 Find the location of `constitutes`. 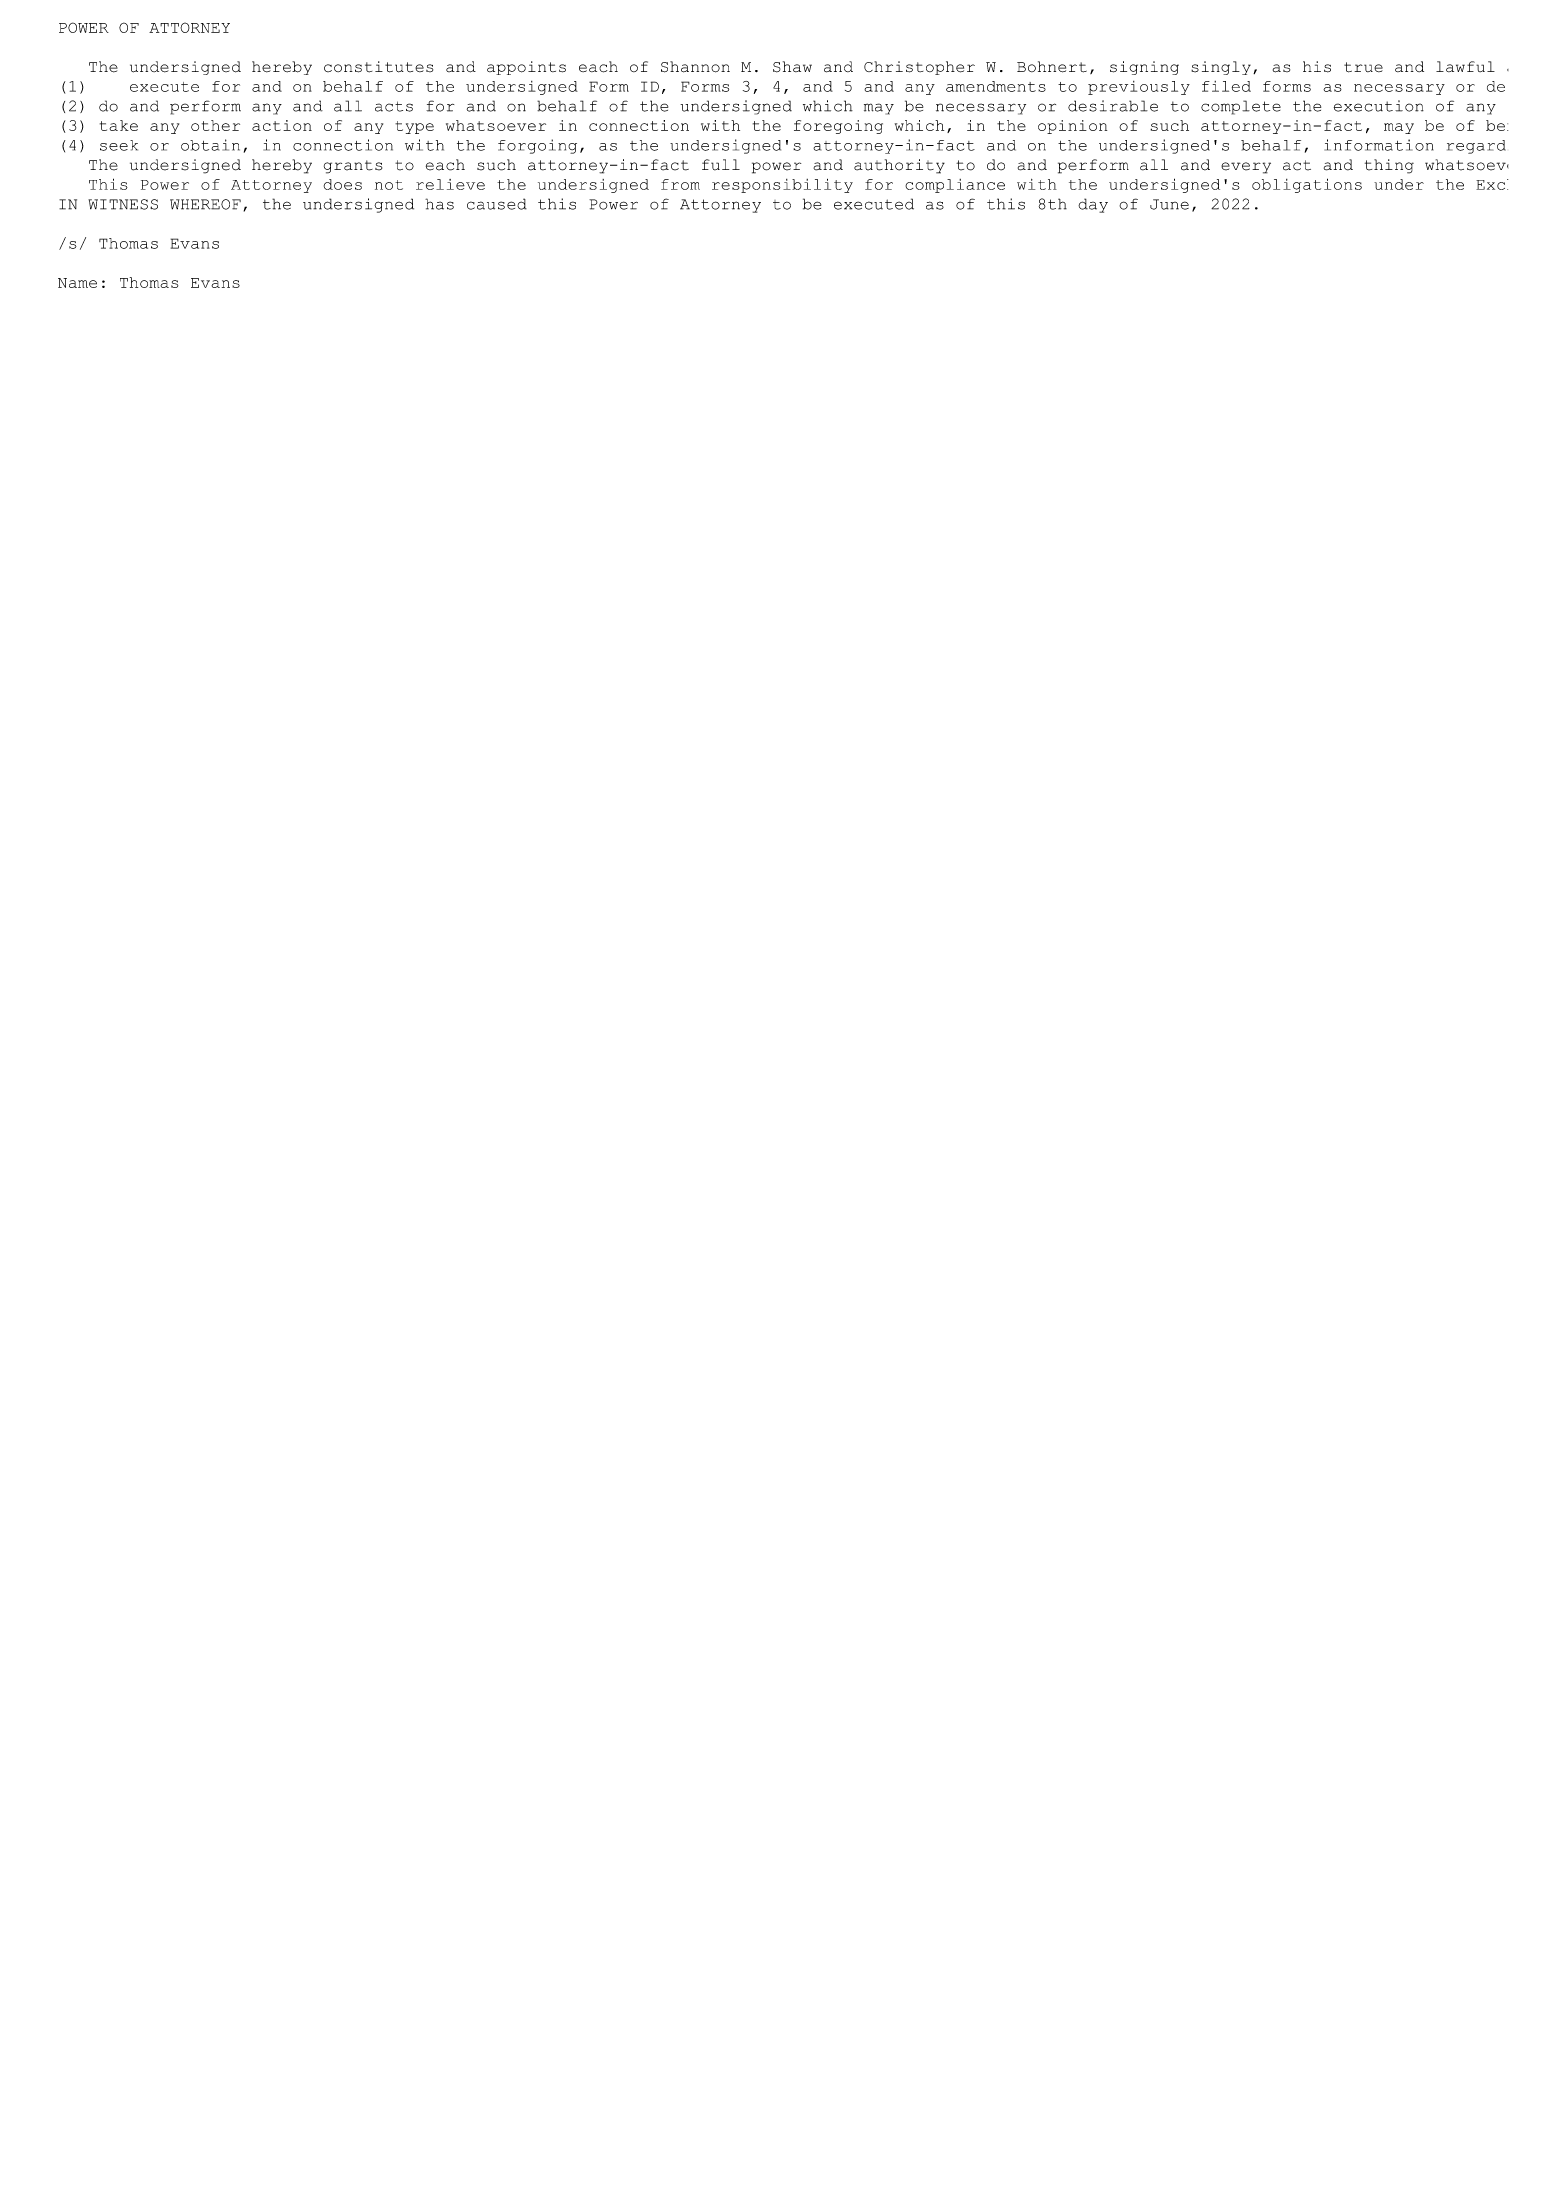

constitutes is located at coordinates (378, 67).
